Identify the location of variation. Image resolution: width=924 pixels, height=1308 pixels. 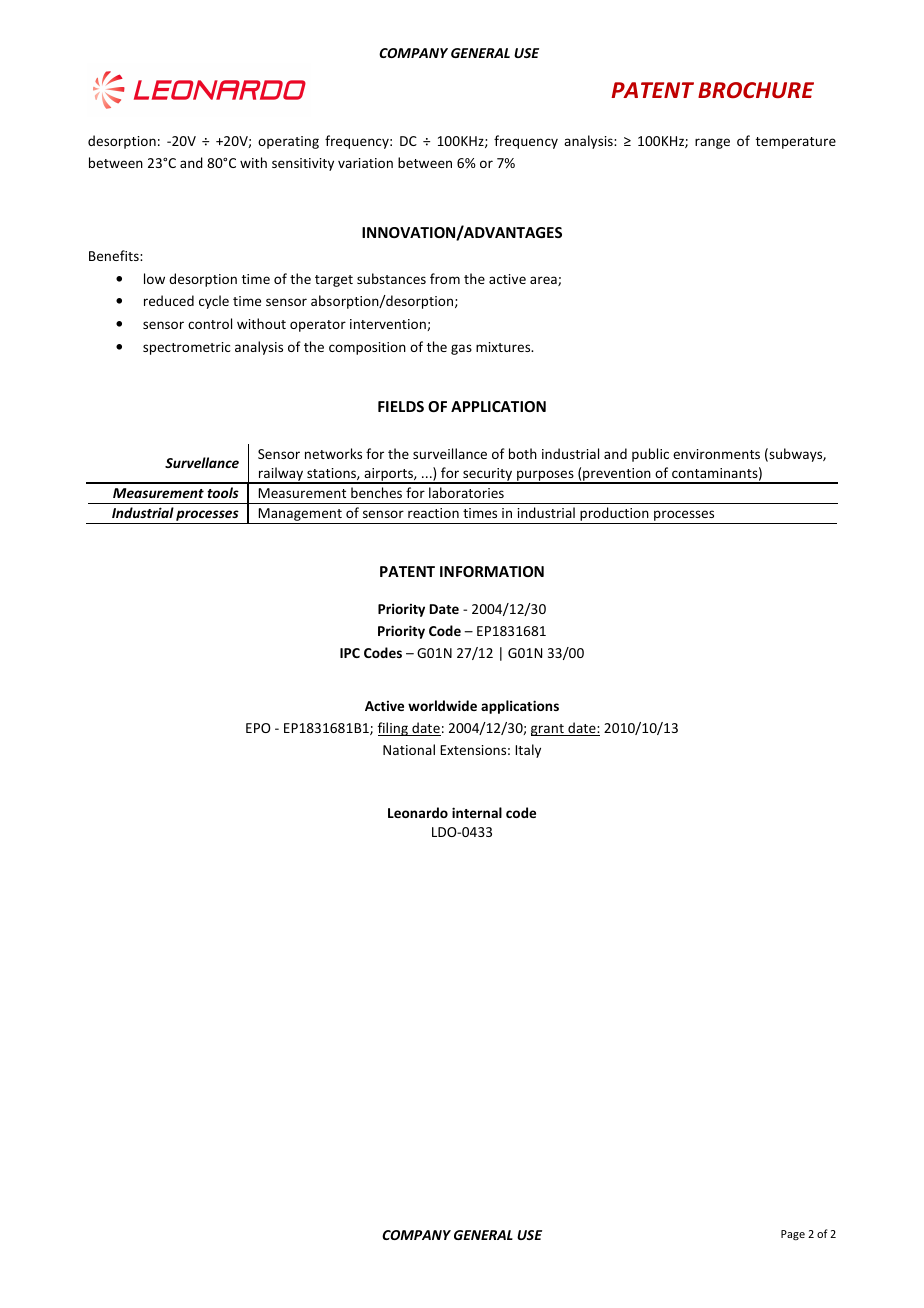
(365, 163).
